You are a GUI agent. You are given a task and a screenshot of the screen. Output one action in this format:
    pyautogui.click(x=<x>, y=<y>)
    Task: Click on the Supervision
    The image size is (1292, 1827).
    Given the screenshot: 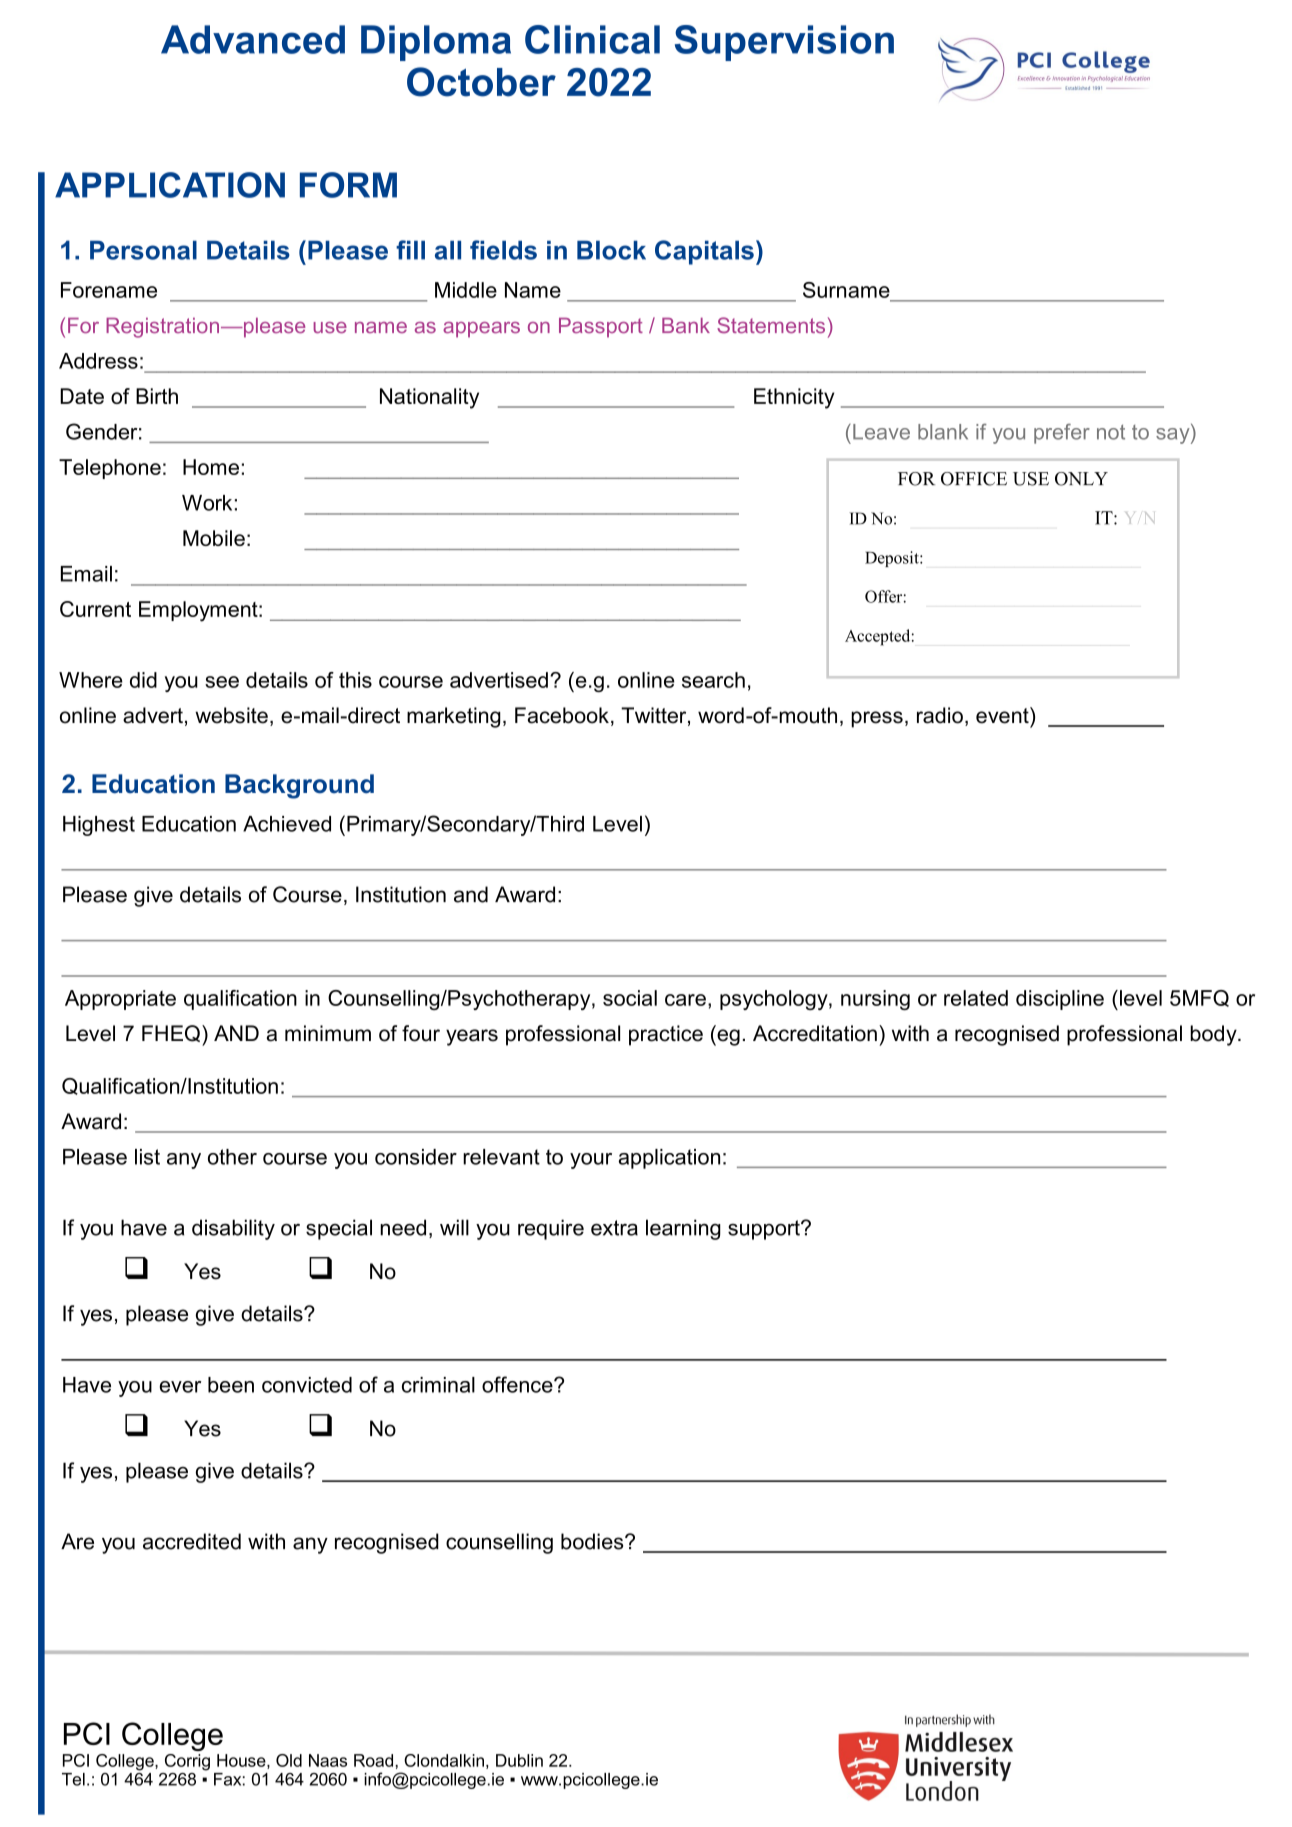 What is the action you would take?
    pyautogui.click(x=784, y=43)
